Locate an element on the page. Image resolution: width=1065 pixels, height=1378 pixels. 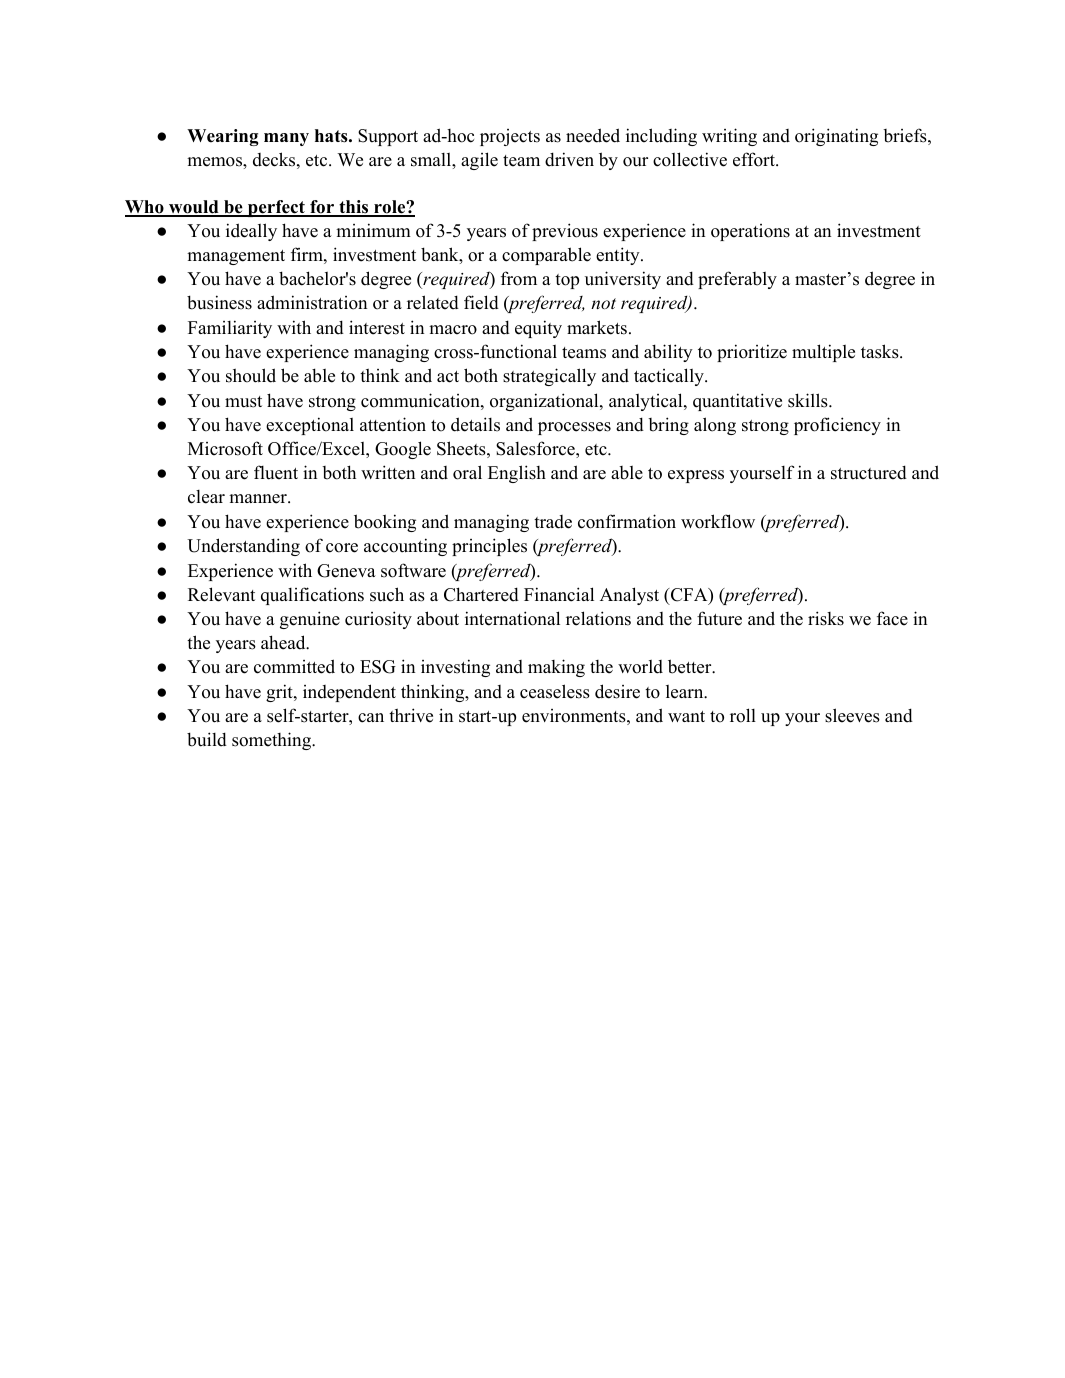
Understanding is located at coordinates (243, 547).
